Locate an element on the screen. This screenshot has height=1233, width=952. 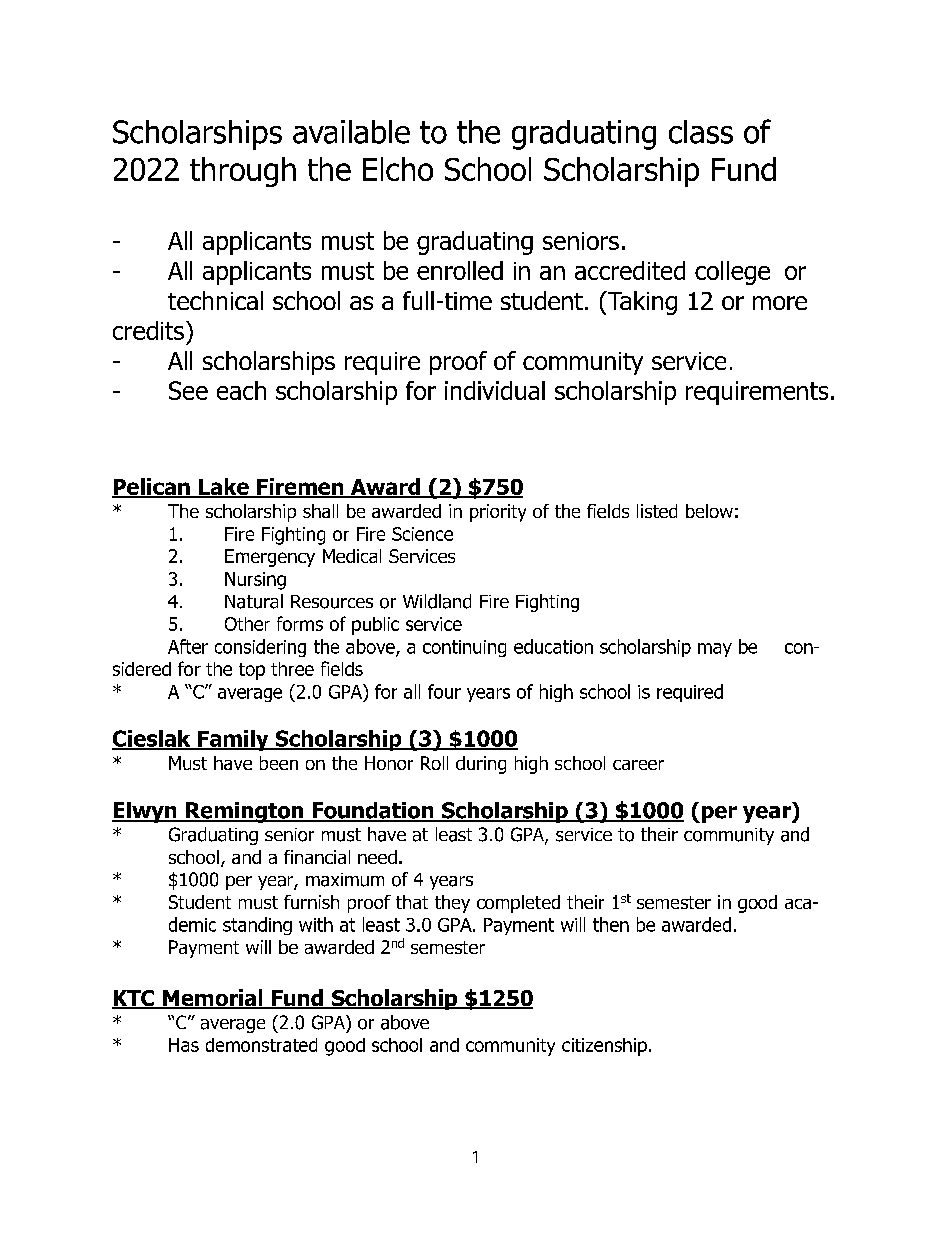
Nursing is located at coordinates (255, 581).
